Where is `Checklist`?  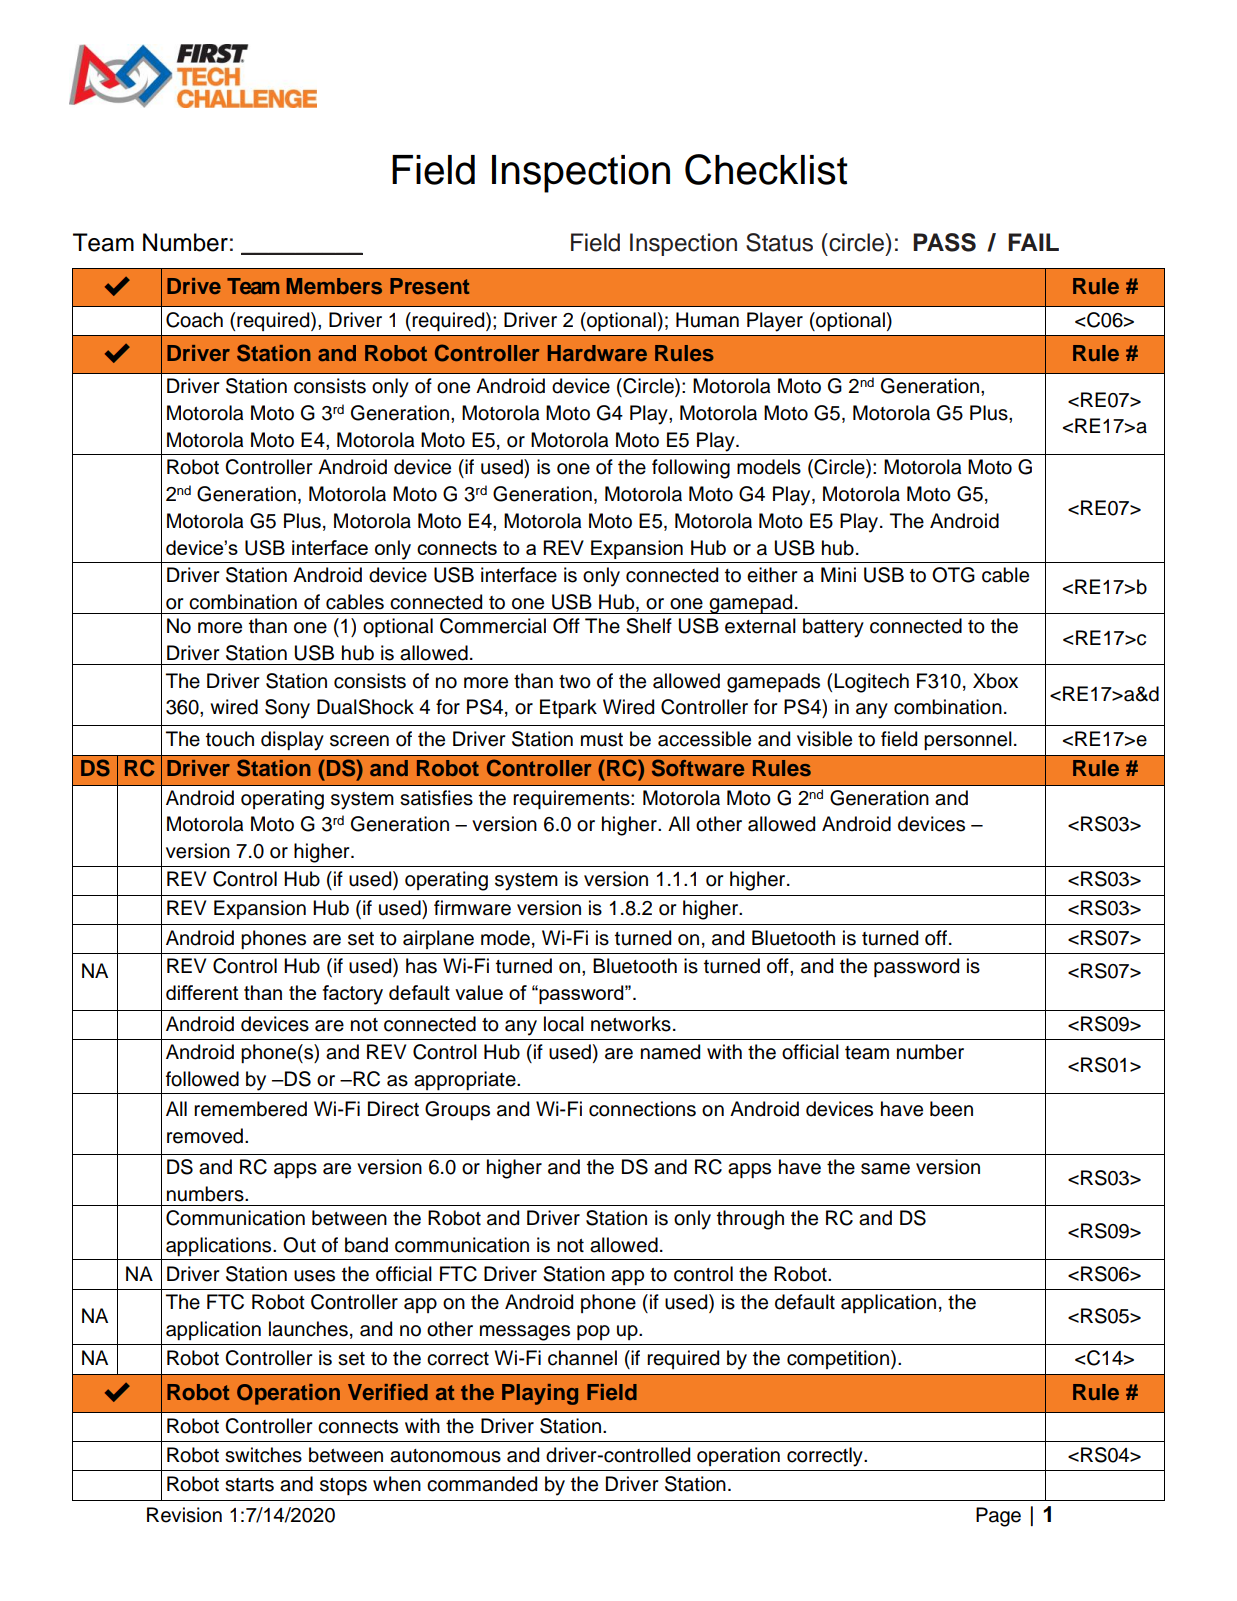 Checklist is located at coordinates (766, 169).
